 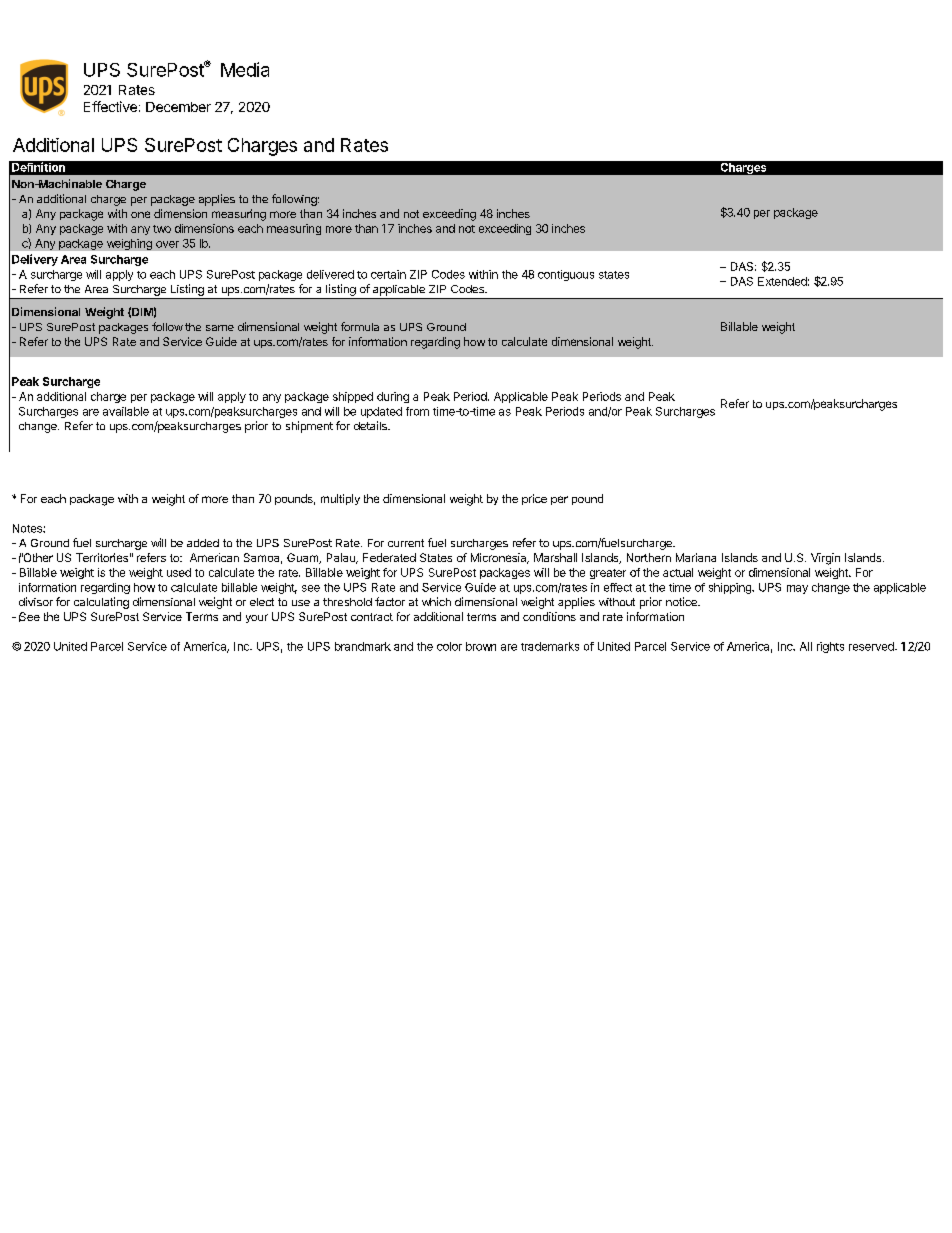 I want to click on price, so click(x=534, y=499).
